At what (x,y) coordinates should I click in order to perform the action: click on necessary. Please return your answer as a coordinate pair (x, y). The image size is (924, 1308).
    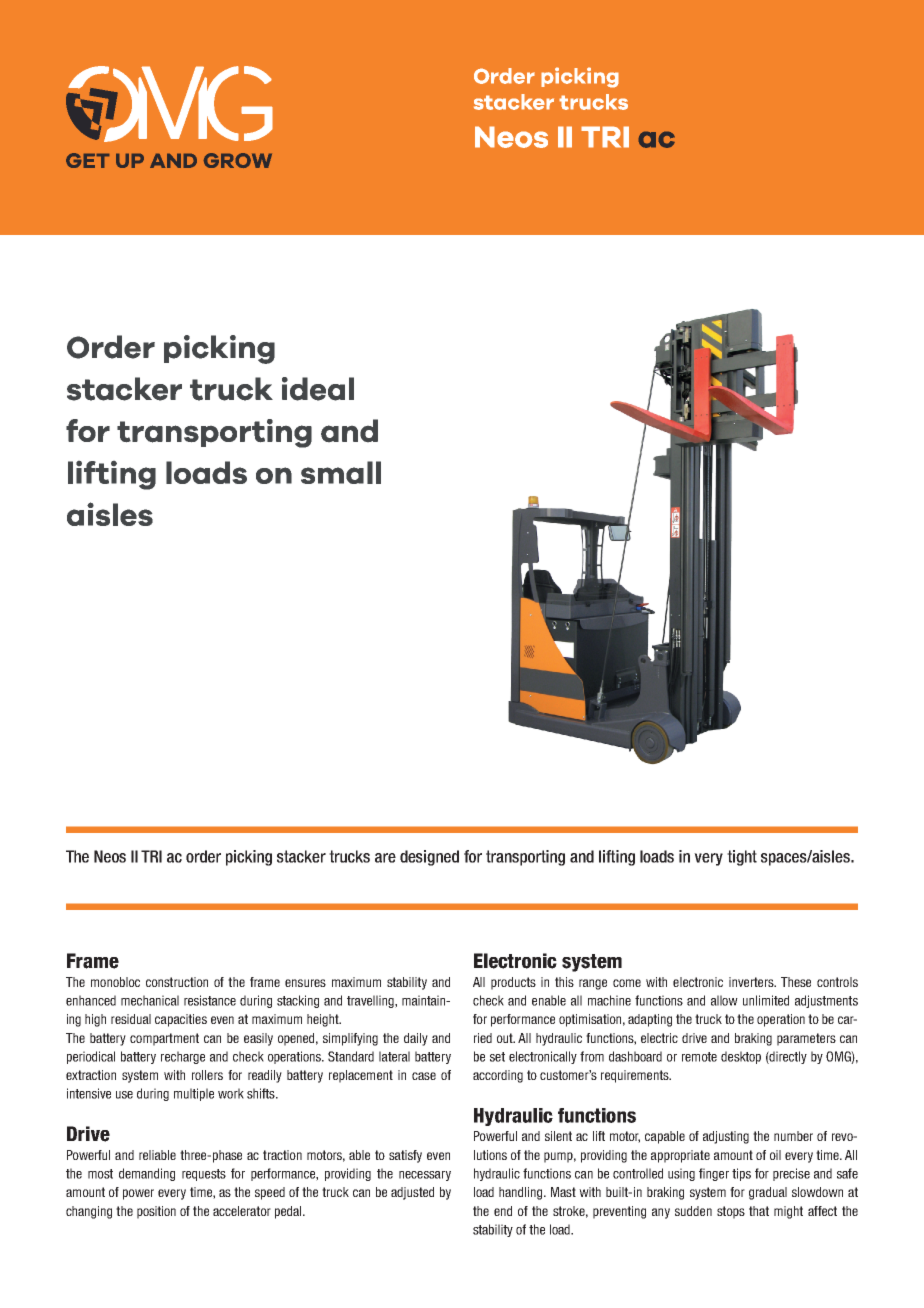
    Looking at the image, I should click on (425, 1176).
